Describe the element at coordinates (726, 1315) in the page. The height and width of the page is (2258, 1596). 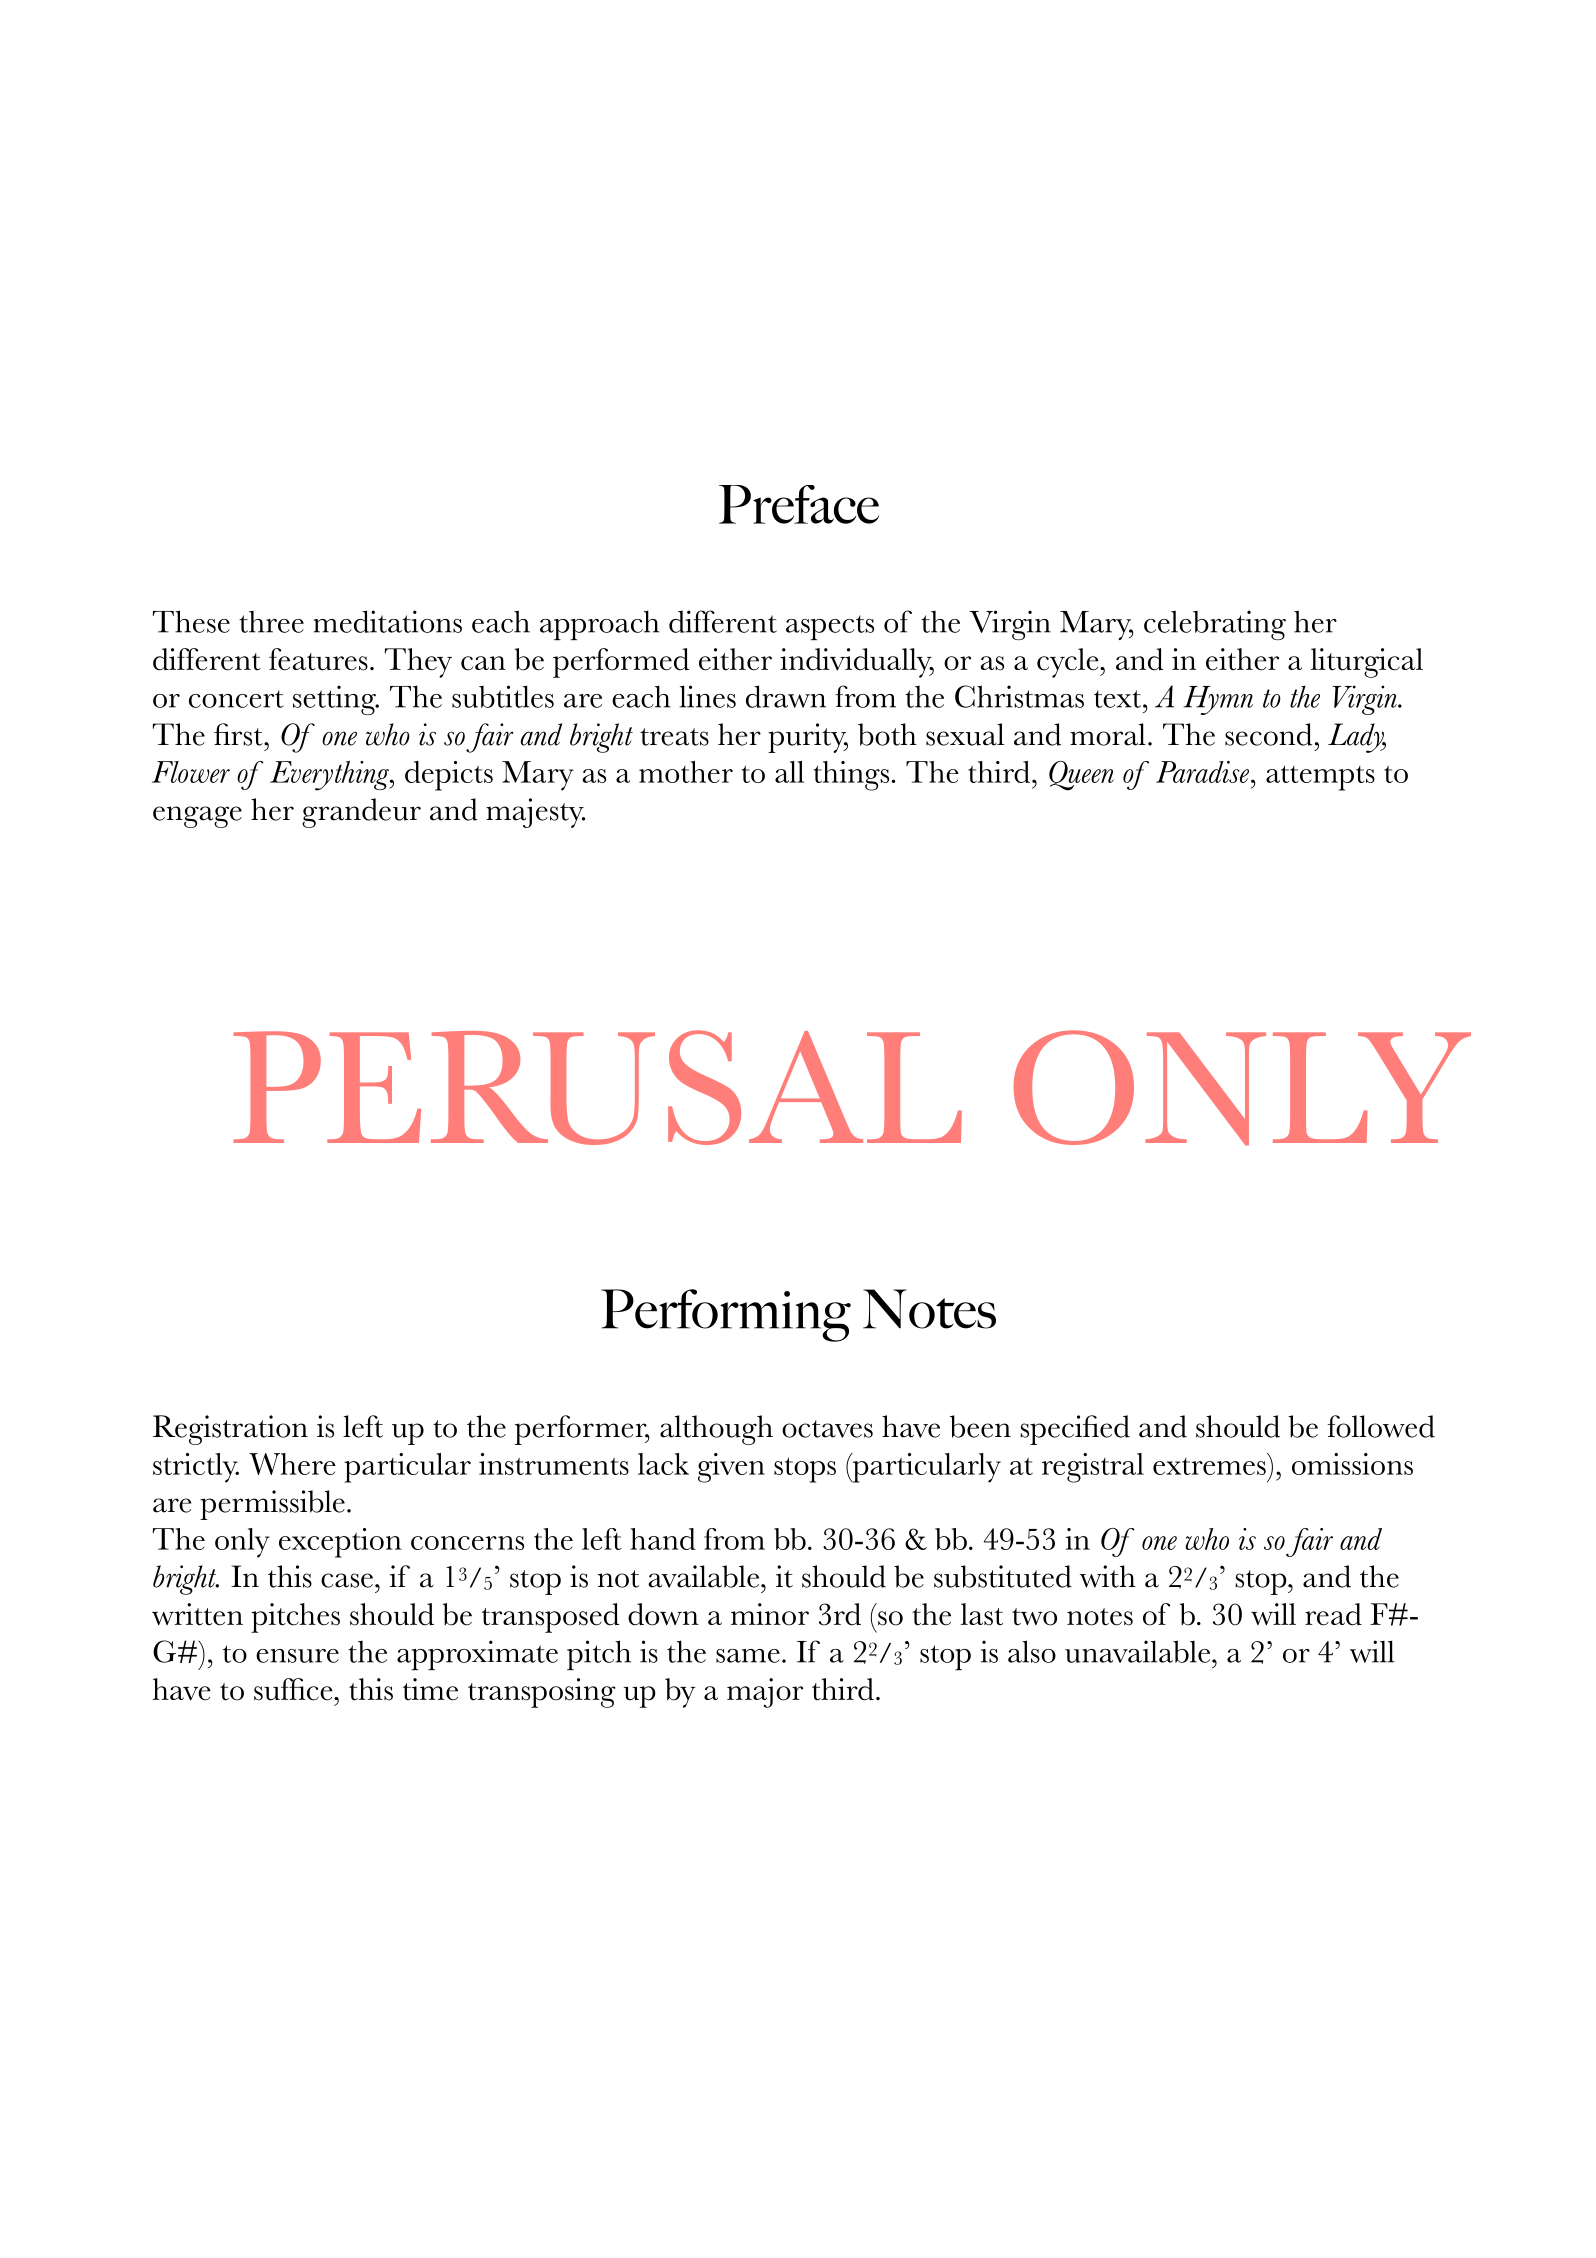
I see `Performing` at that location.
